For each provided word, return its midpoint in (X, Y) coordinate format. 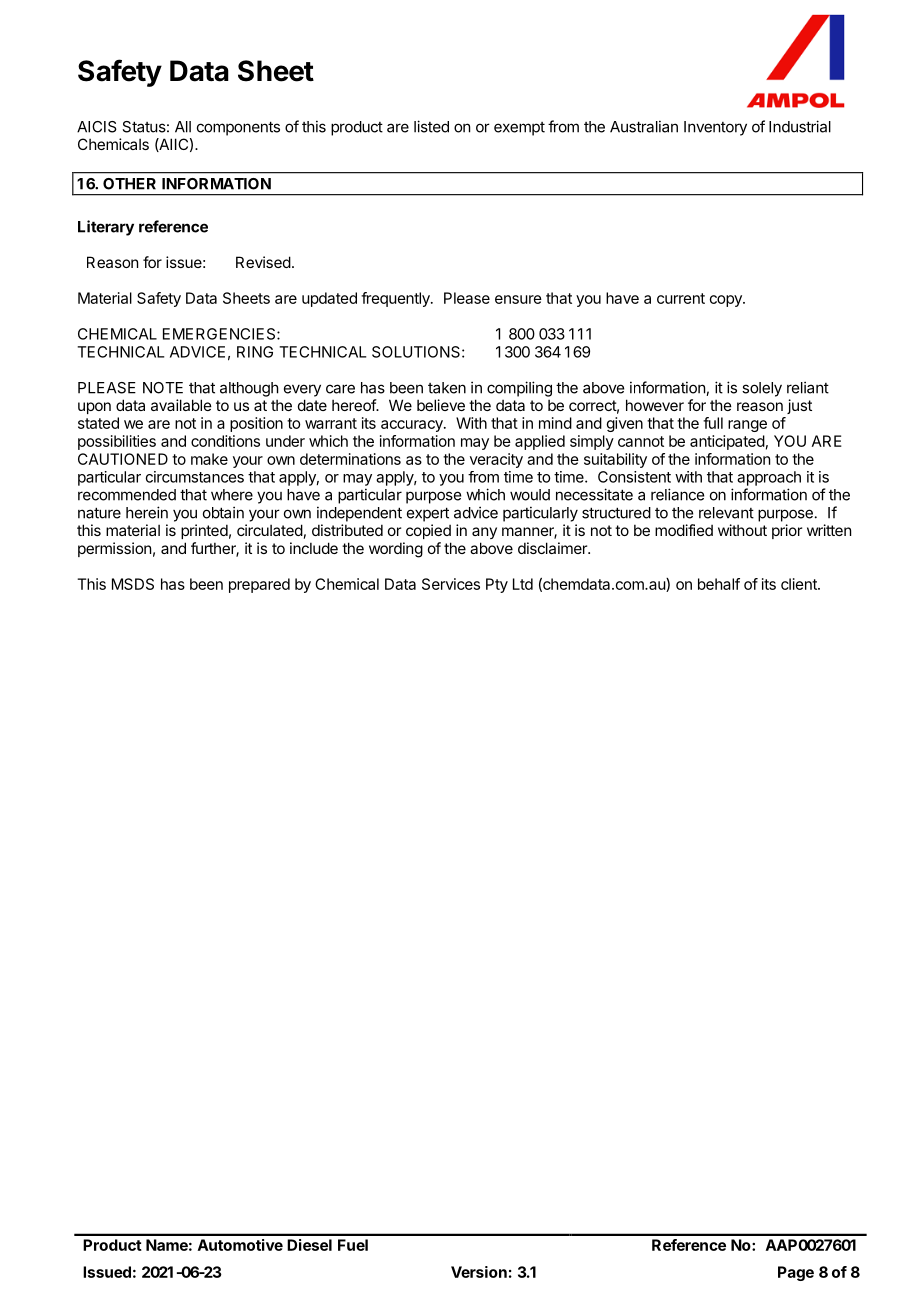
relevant (726, 513)
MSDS (133, 584)
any (484, 533)
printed (204, 531)
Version (479, 1272)
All (183, 127)
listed (431, 126)
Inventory (715, 128)
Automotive (240, 1245)
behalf (719, 584)
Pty (497, 585)
